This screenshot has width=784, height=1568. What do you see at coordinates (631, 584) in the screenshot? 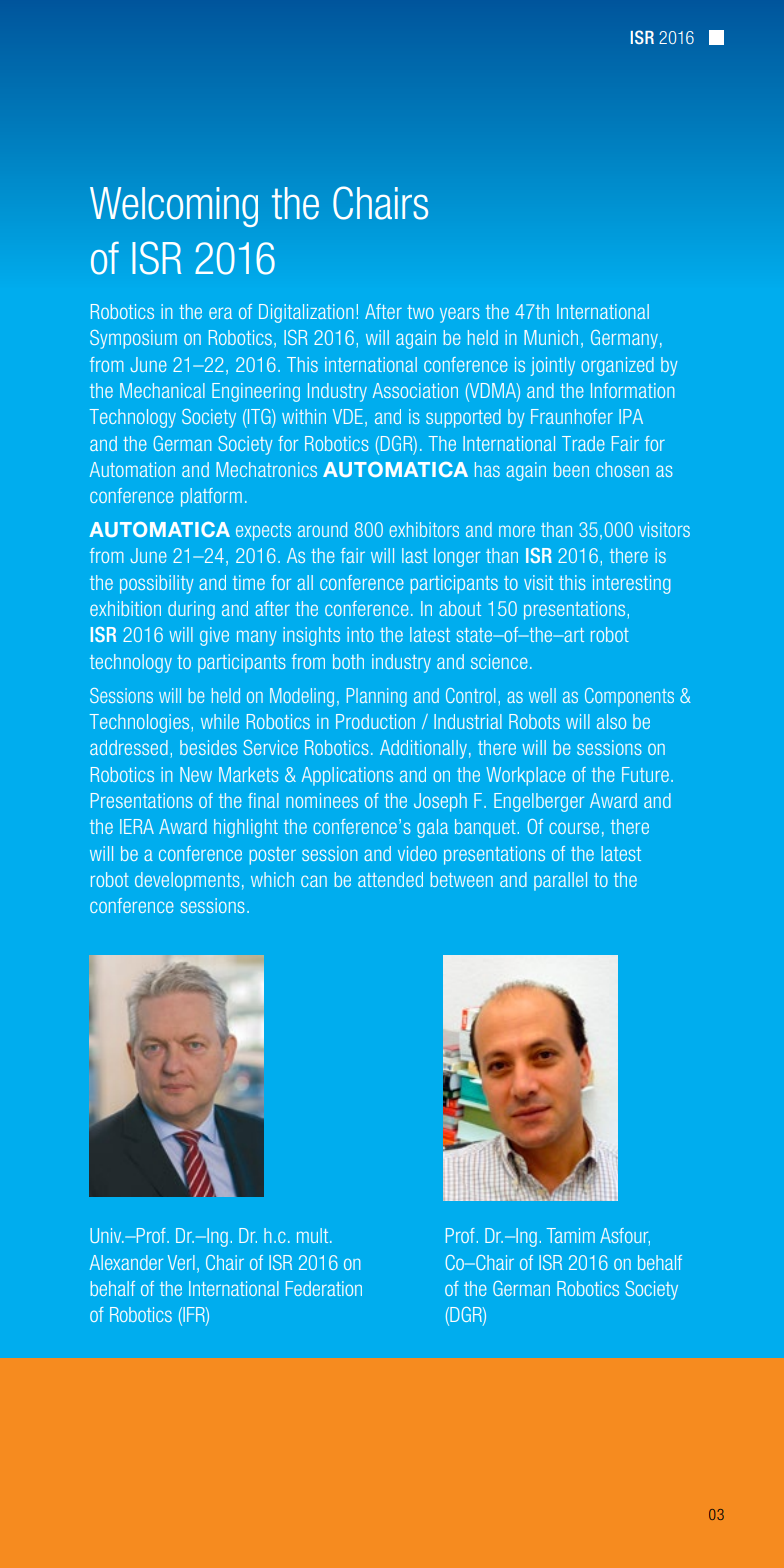
I see `interesting` at bounding box center [631, 584].
